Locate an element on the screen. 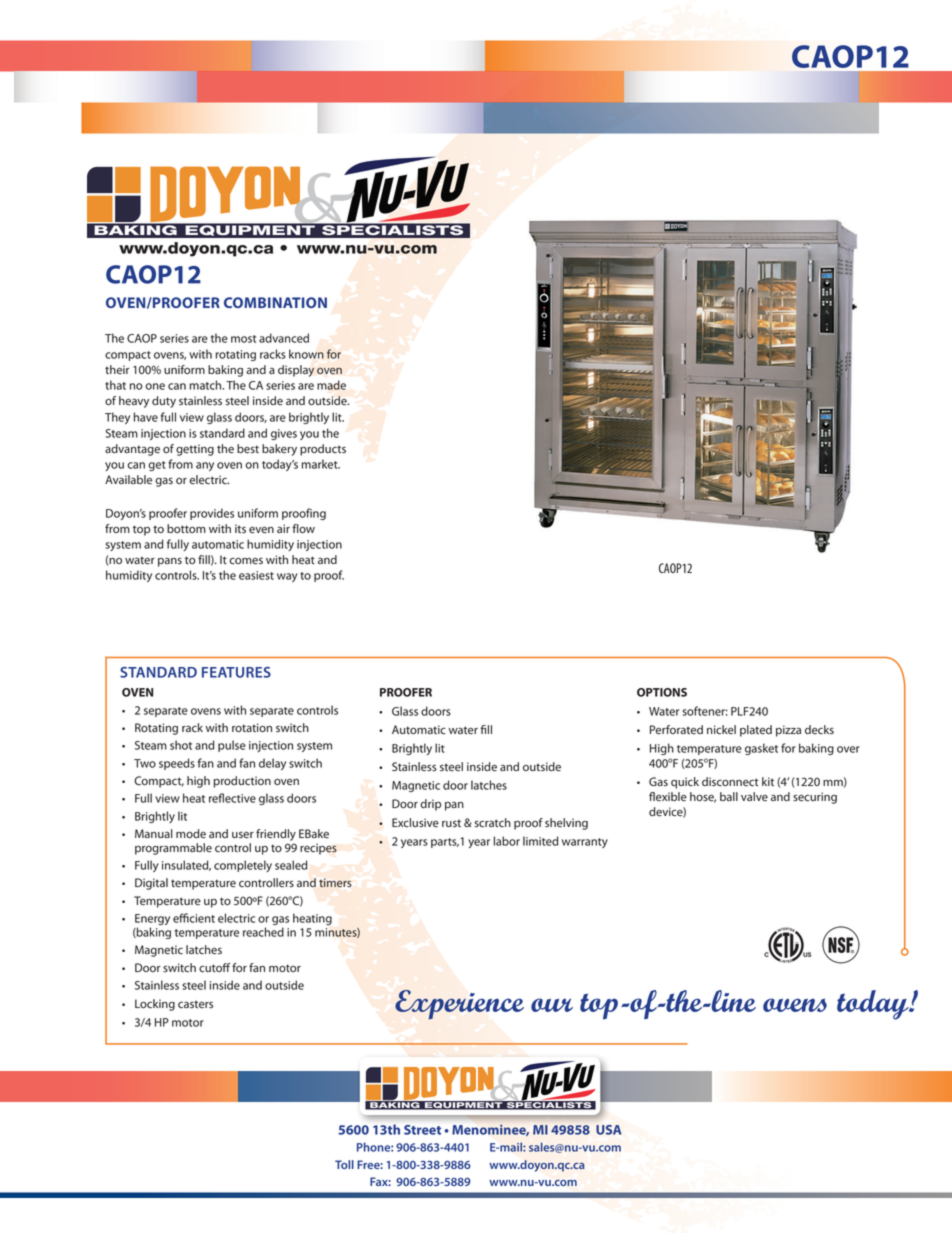  Street is located at coordinates (422, 1130).
